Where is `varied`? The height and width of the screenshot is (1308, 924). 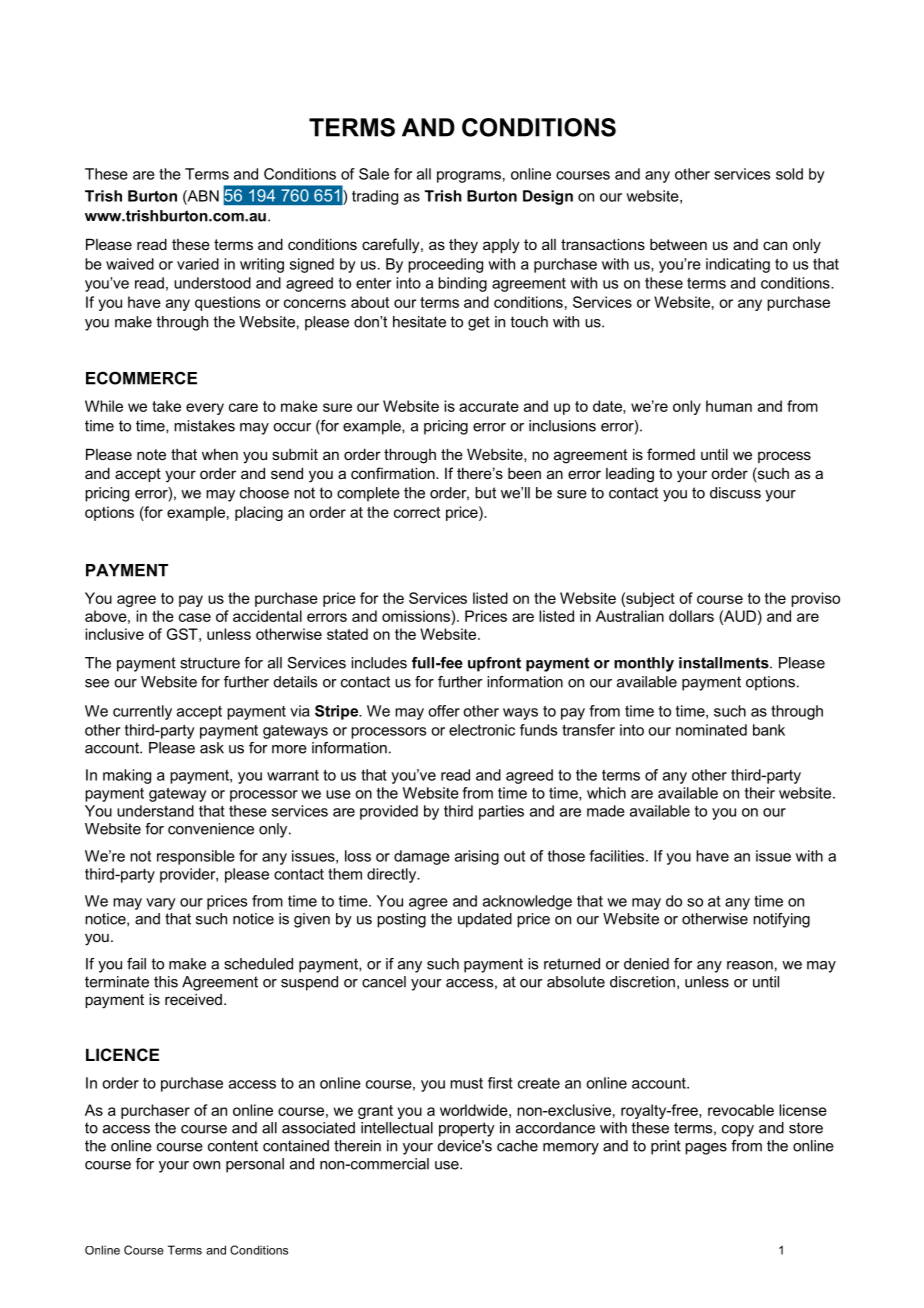 varied is located at coordinates (198, 264).
